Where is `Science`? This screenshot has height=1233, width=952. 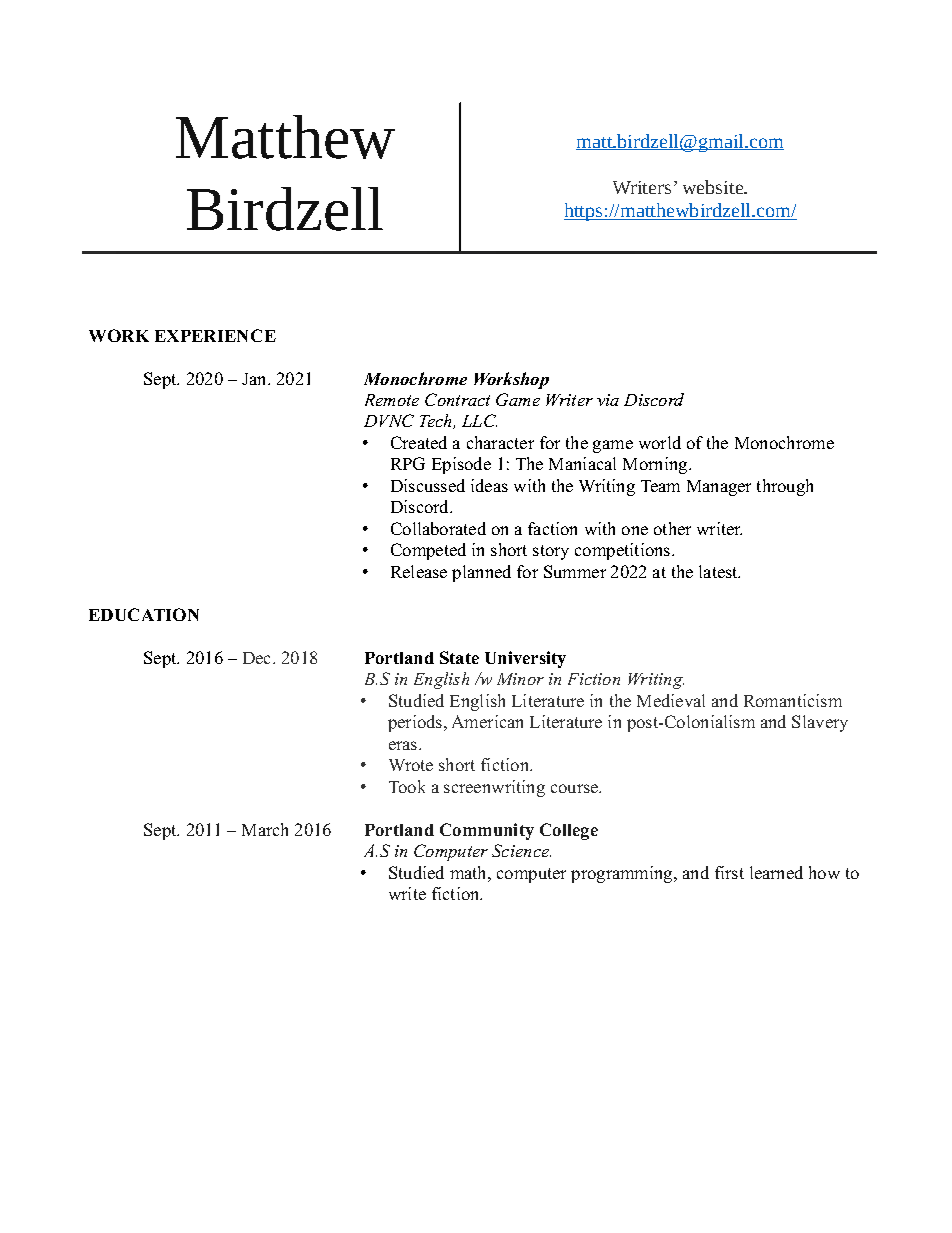 Science is located at coordinates (521, 850).
